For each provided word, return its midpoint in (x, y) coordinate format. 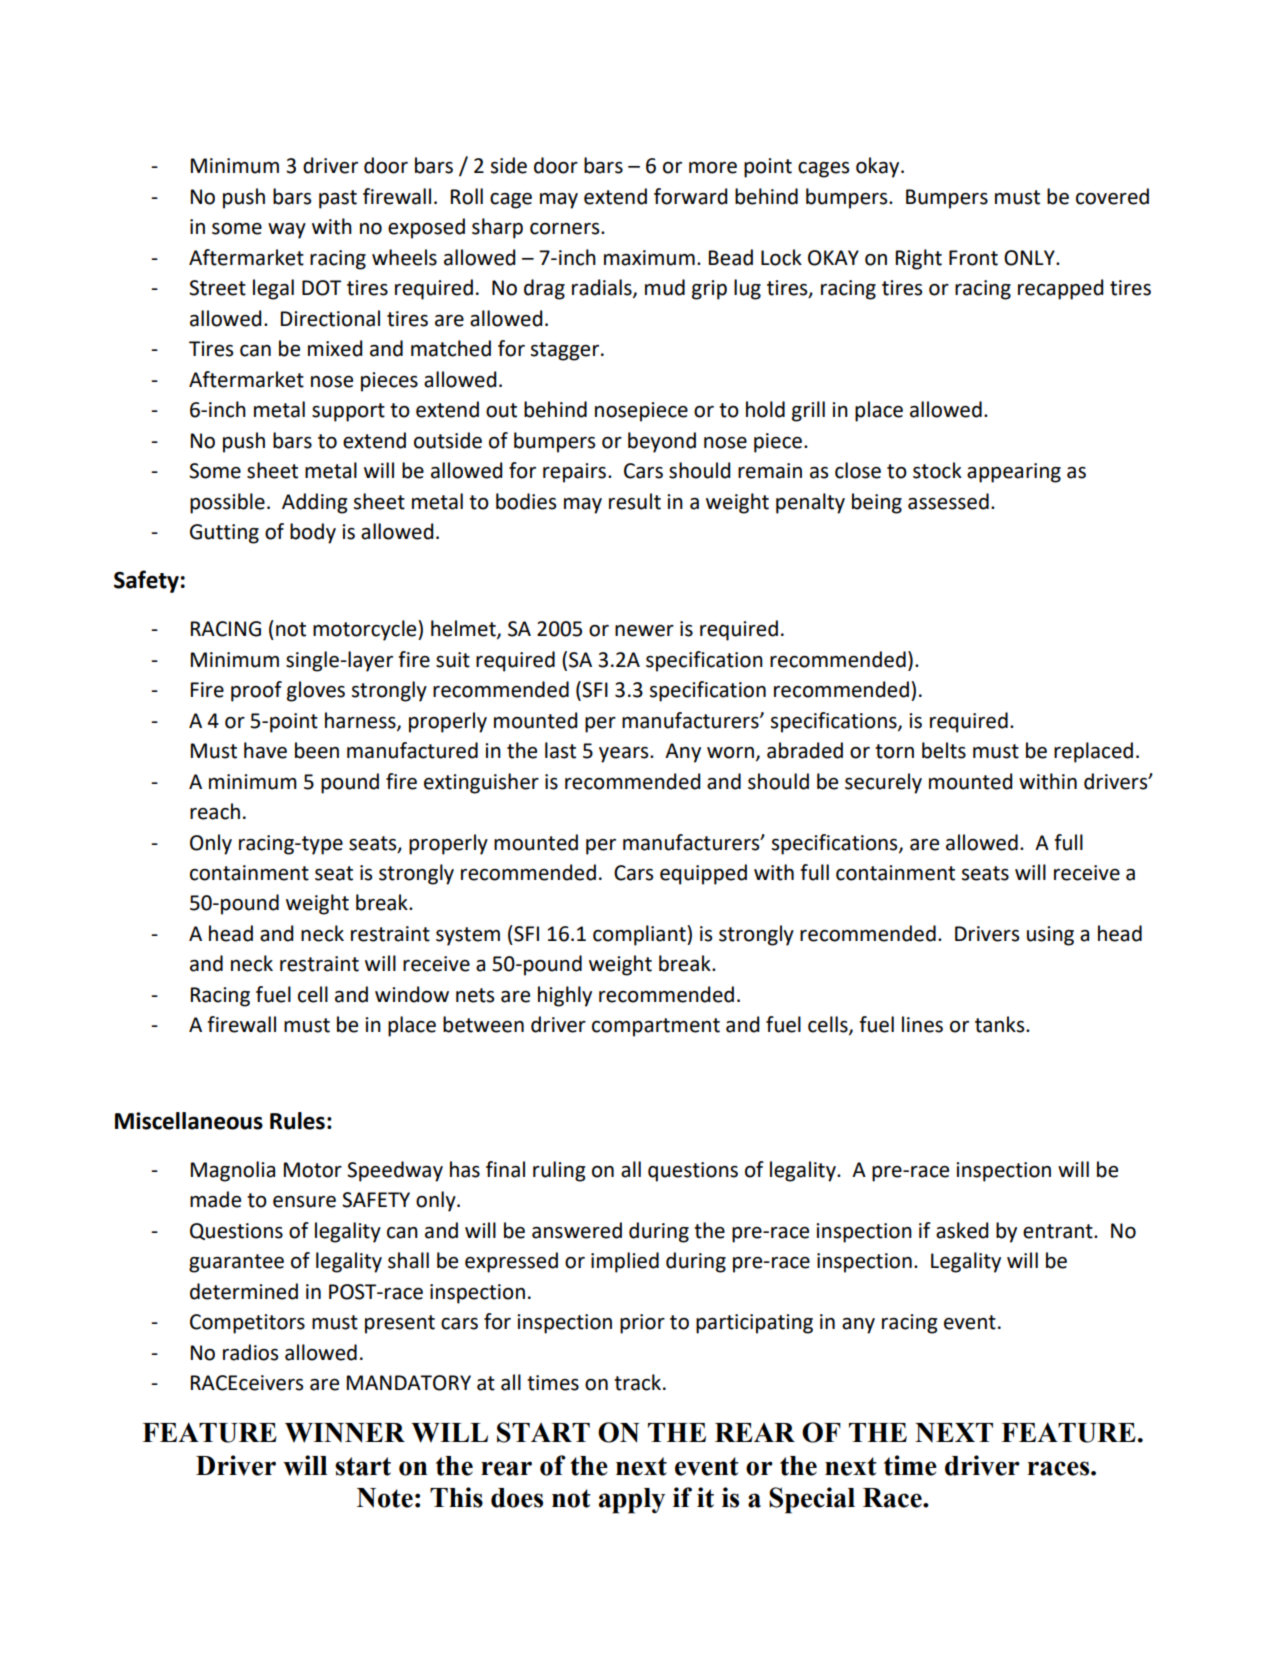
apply (632, 1501)
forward (690, 196)
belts (944, 750)
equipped (703, 874)
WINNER (345, 1433)
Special (812, 1500)
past (338, 199)
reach (215, 811)
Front (973, 258)
